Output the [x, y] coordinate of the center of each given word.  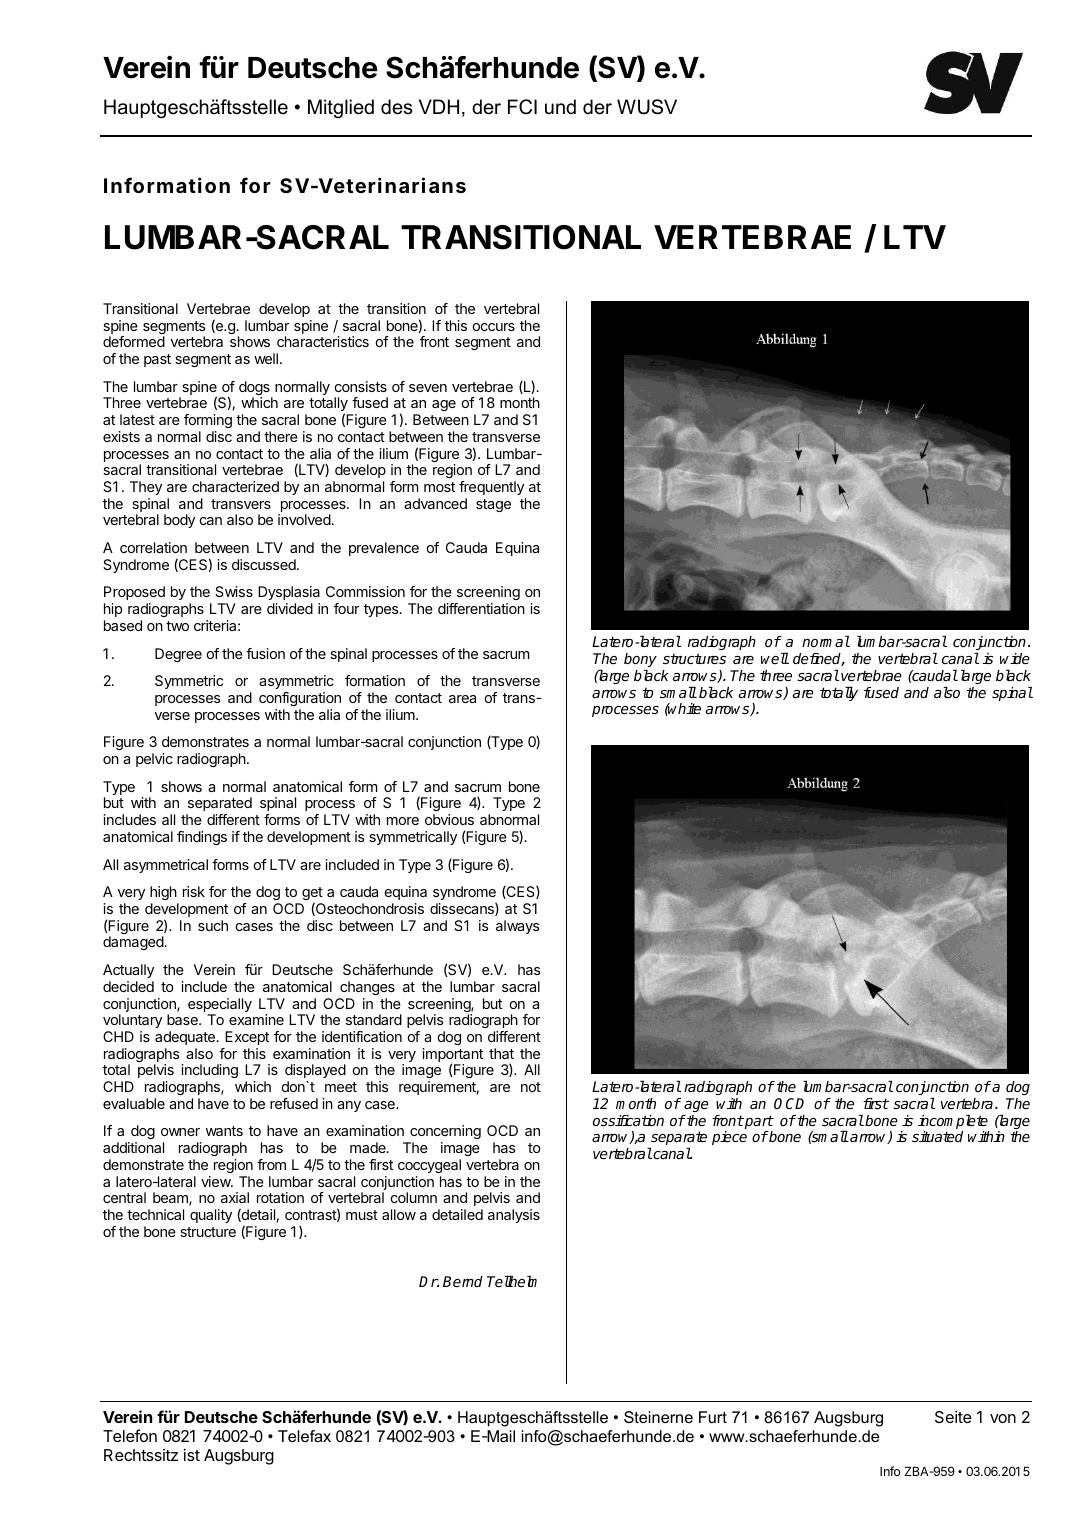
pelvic [154, 760]
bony [640, 660]
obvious [449, 819]
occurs [494, 327]
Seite [953, 1417]
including [209, 1071]
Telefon [130, 1435]
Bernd [463, 1281]
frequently [491, 488]
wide [1015, 658]
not [531, 1087]
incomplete [953, 1122]
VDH [439, 106]
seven [428, 388]
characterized [235, 486]
